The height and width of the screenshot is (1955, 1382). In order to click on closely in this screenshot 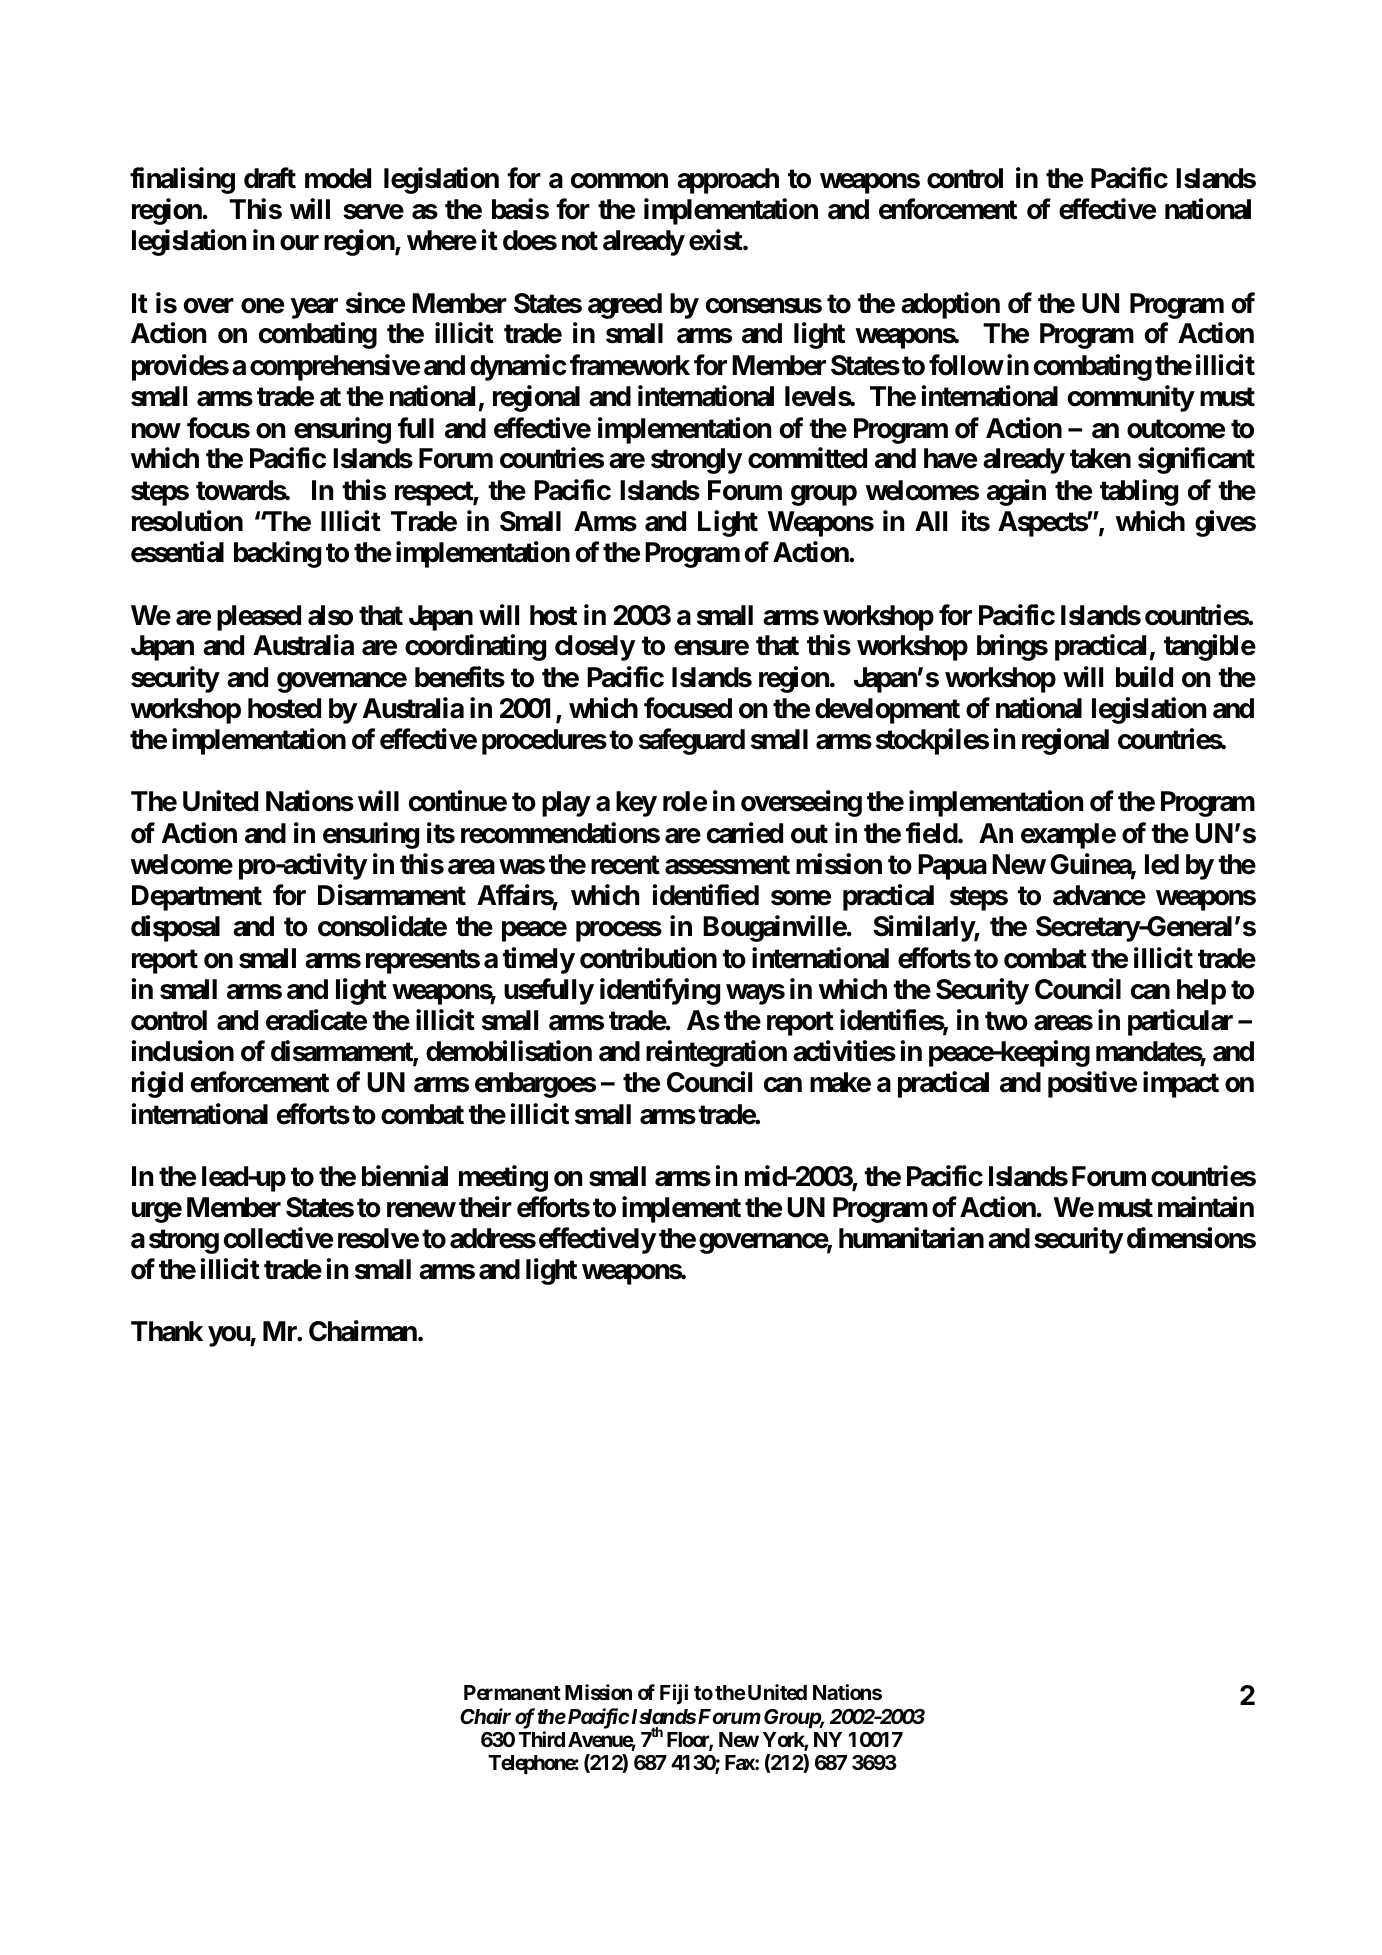, I will do `click(595, 648)`.
